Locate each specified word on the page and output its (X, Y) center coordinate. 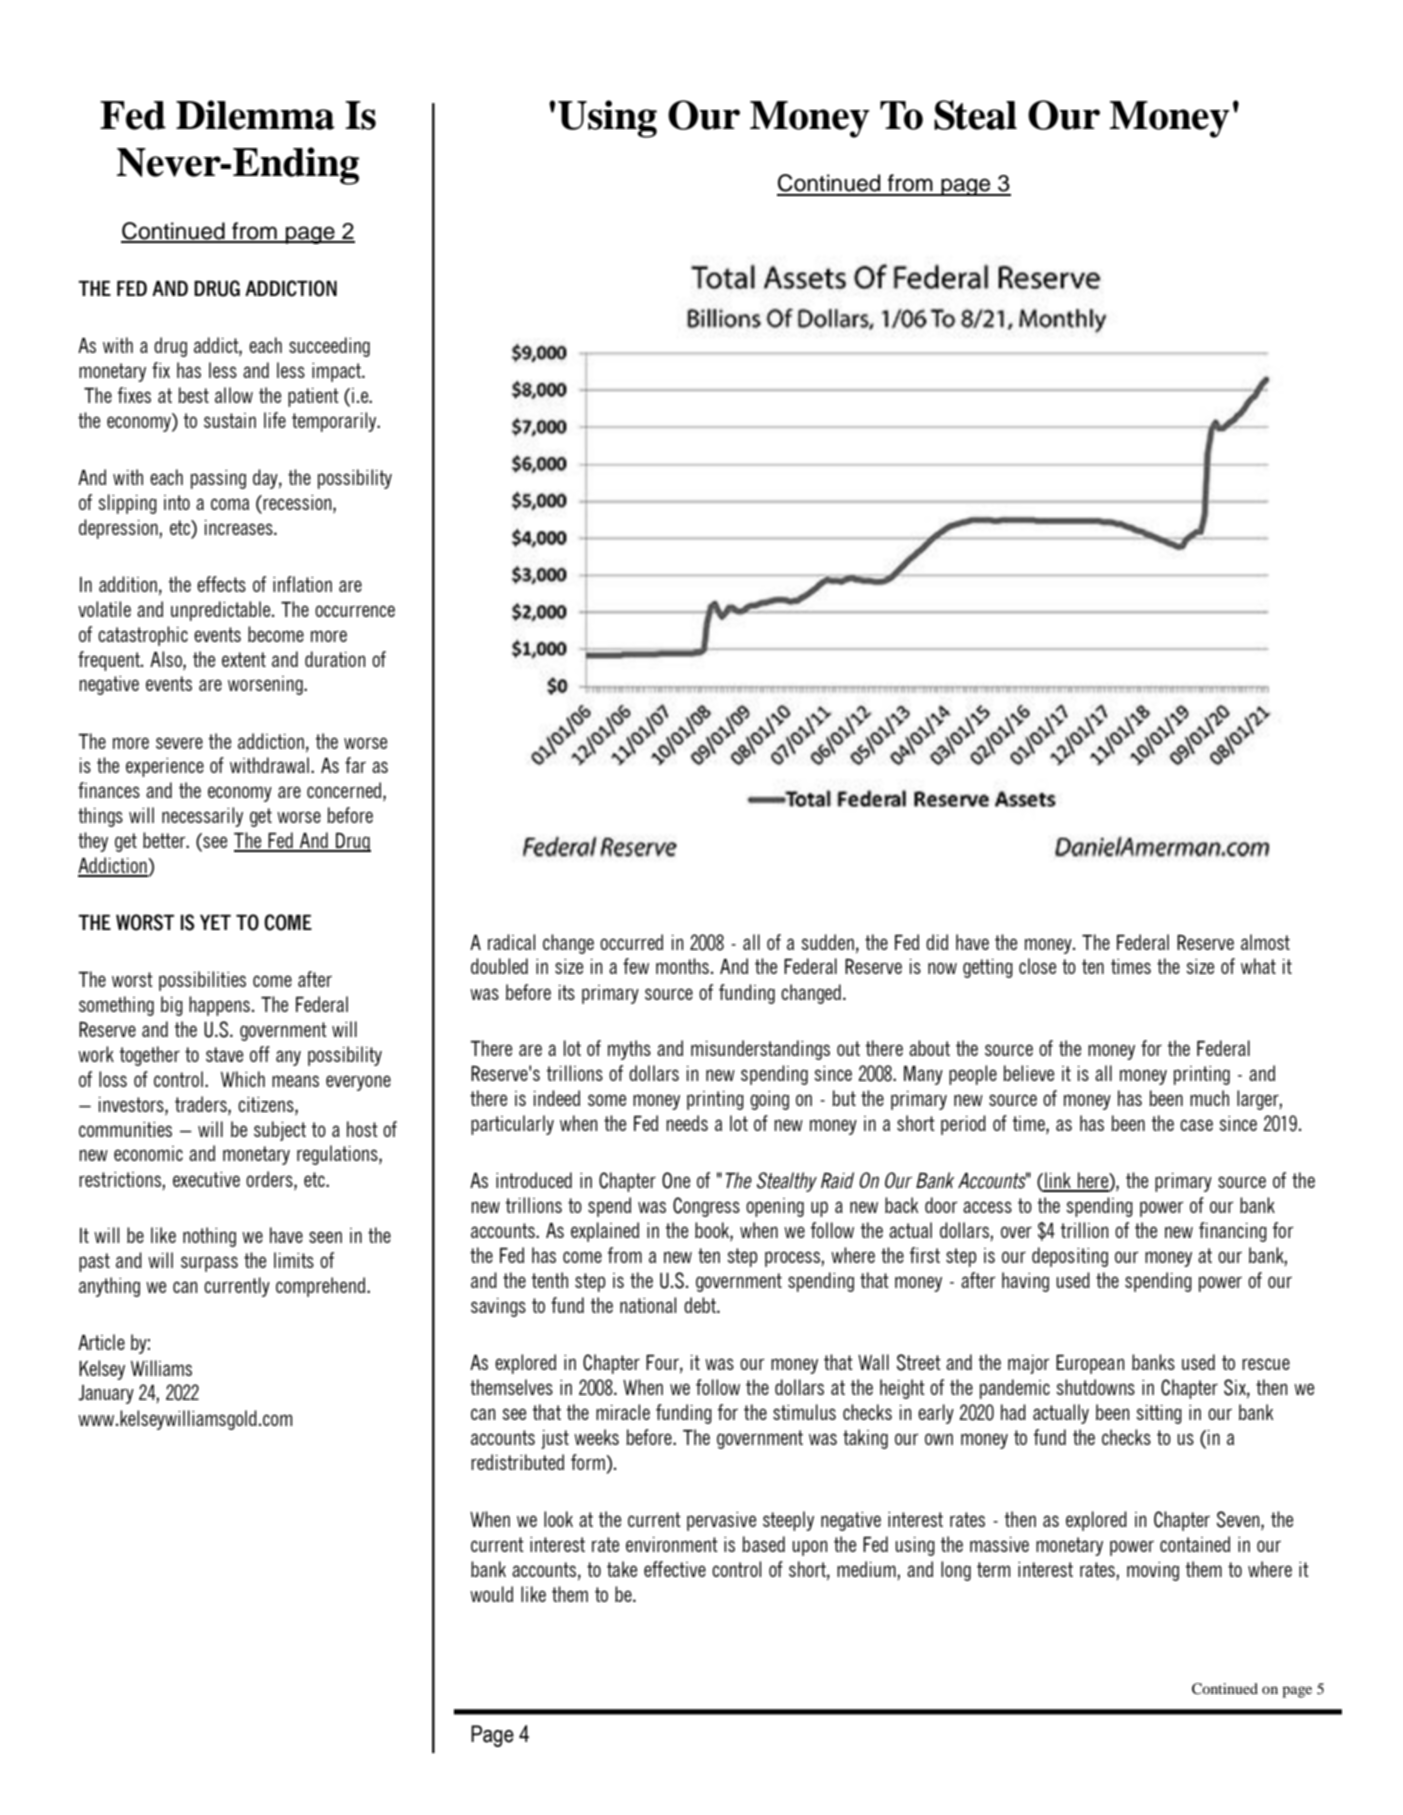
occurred (631, 942)
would (491, 1594)
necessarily (202, 817)
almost (1265, 942)
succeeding (329, 347)
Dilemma (255, 115)
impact (338, 372)
